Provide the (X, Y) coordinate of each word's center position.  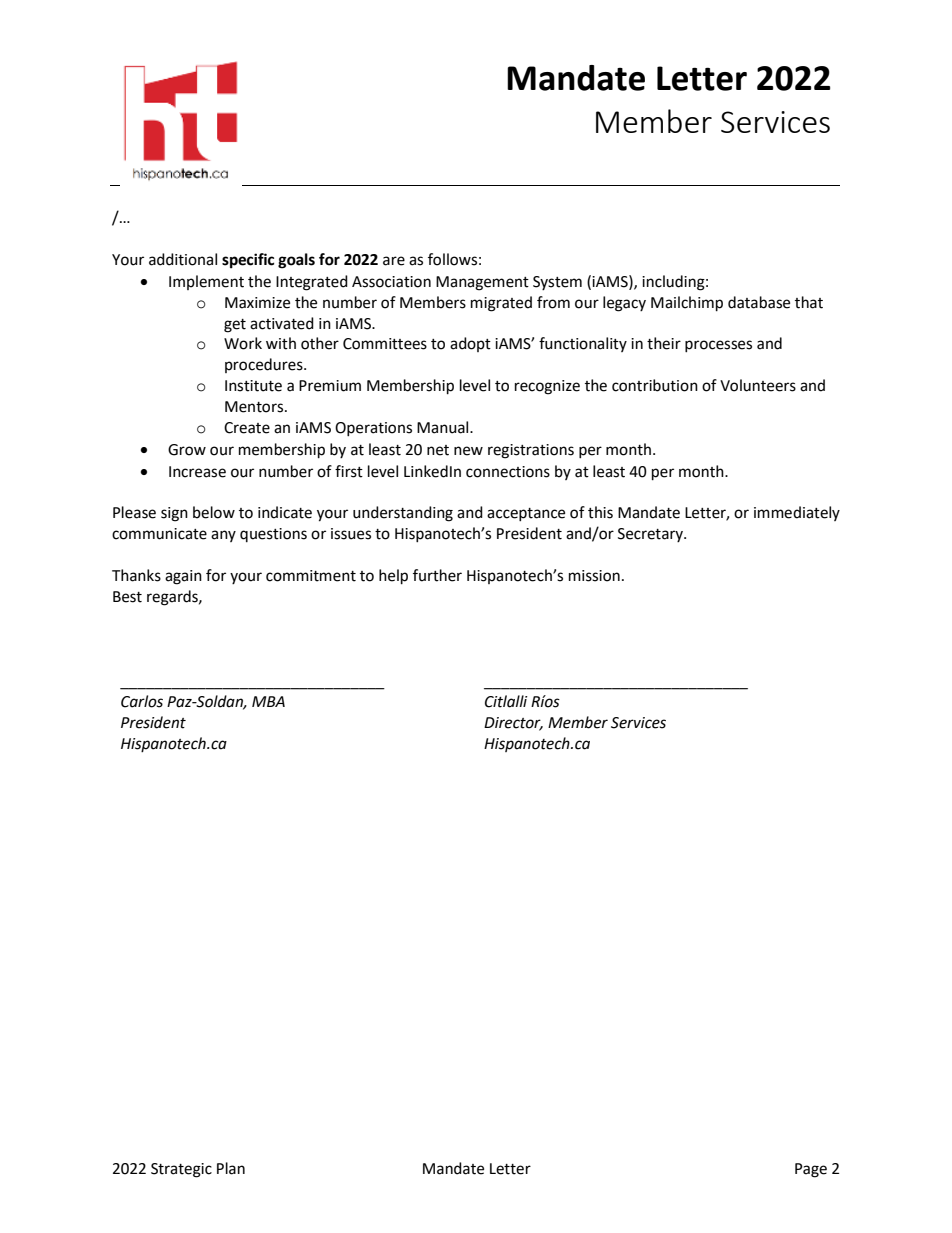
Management (482, 283)
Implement (206, 282)
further (437, 575)
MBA (268, 701)
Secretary (651, 535)
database (759, 302)
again (183, 577)
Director (513, 723)
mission (594, 576)
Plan (231, 1168)
